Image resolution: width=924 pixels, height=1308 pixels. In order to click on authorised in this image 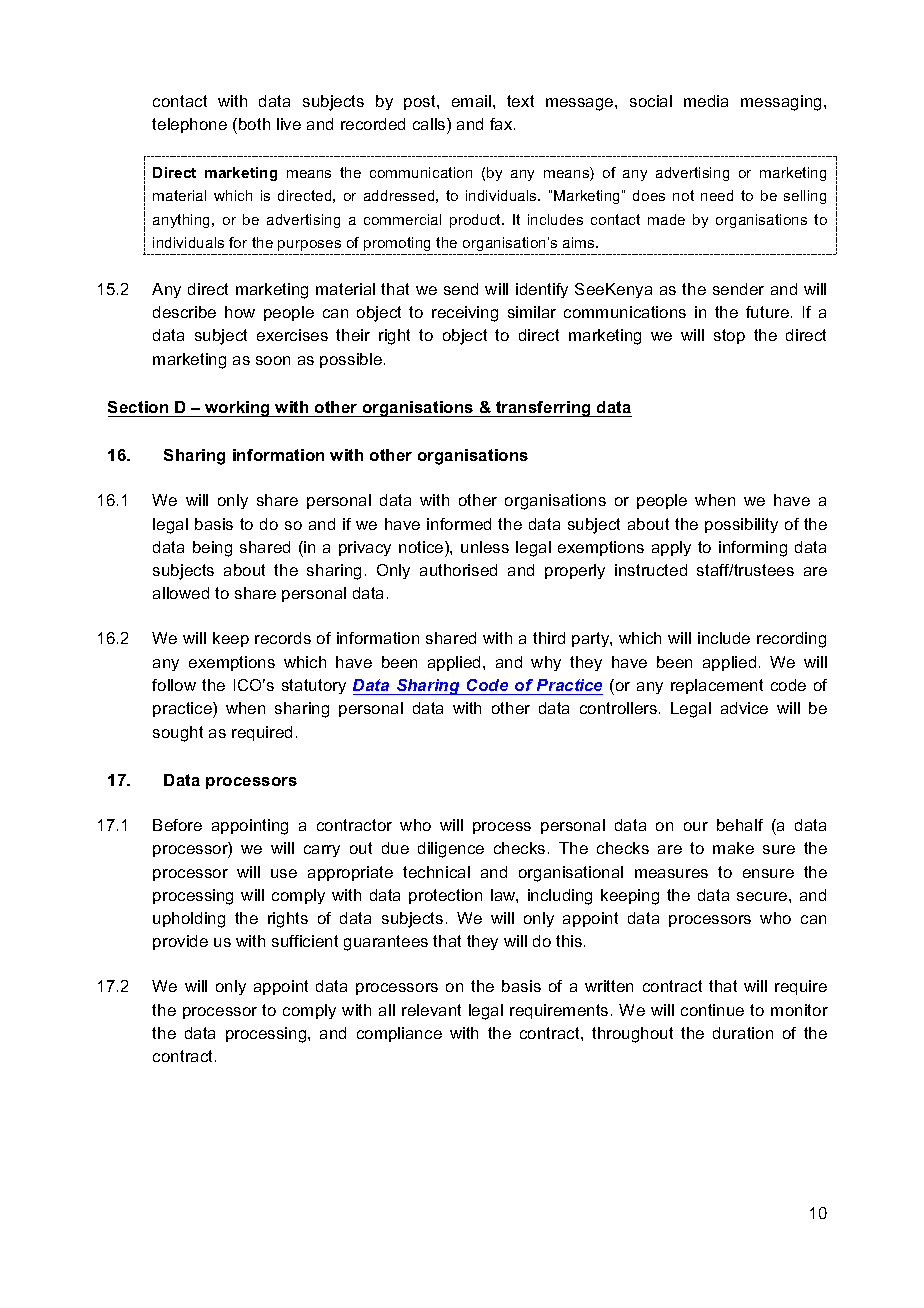, I will do `click(458, 570)`.
